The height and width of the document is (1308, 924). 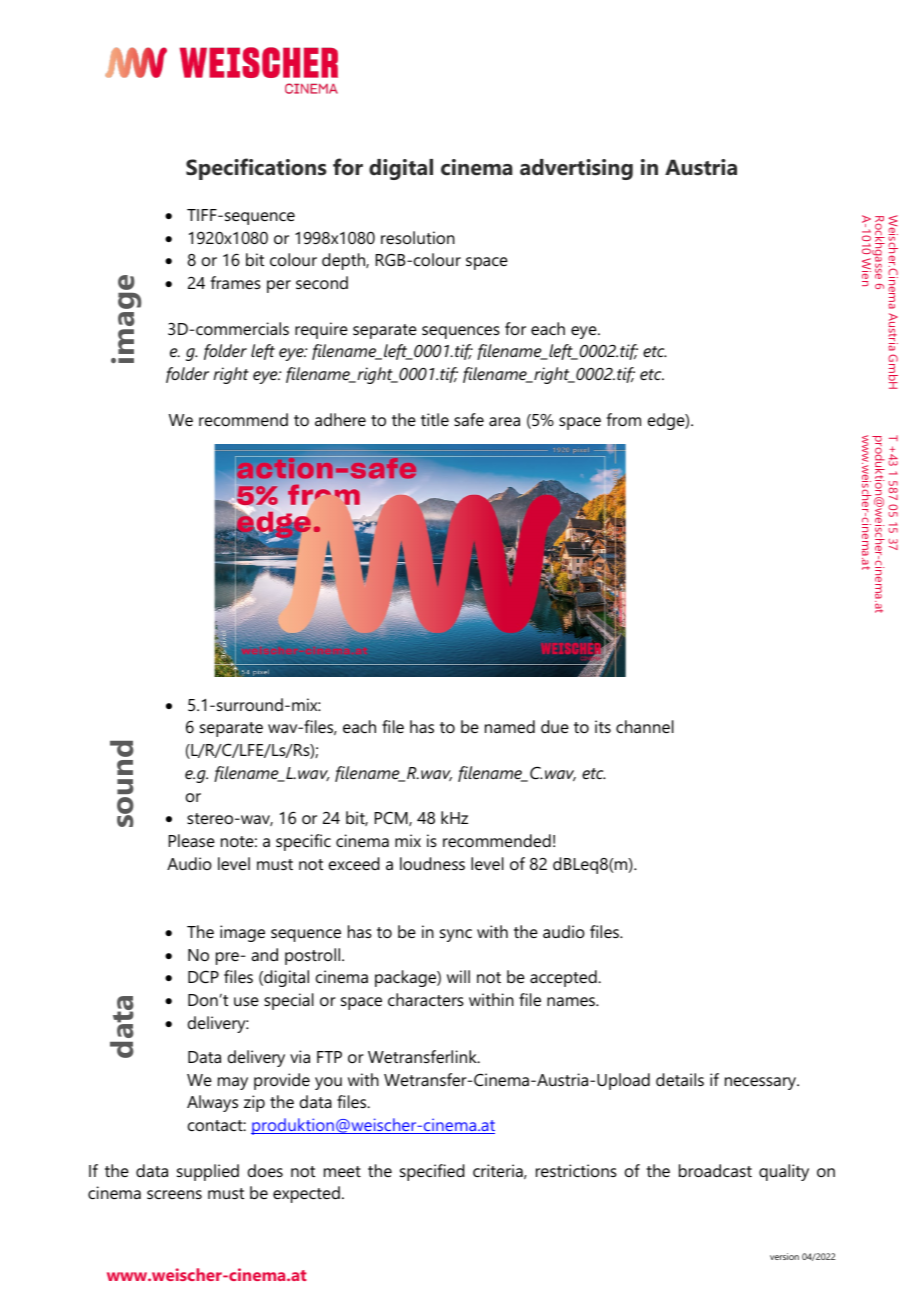 I want to click on advertising, so click(x=576, y=169).
